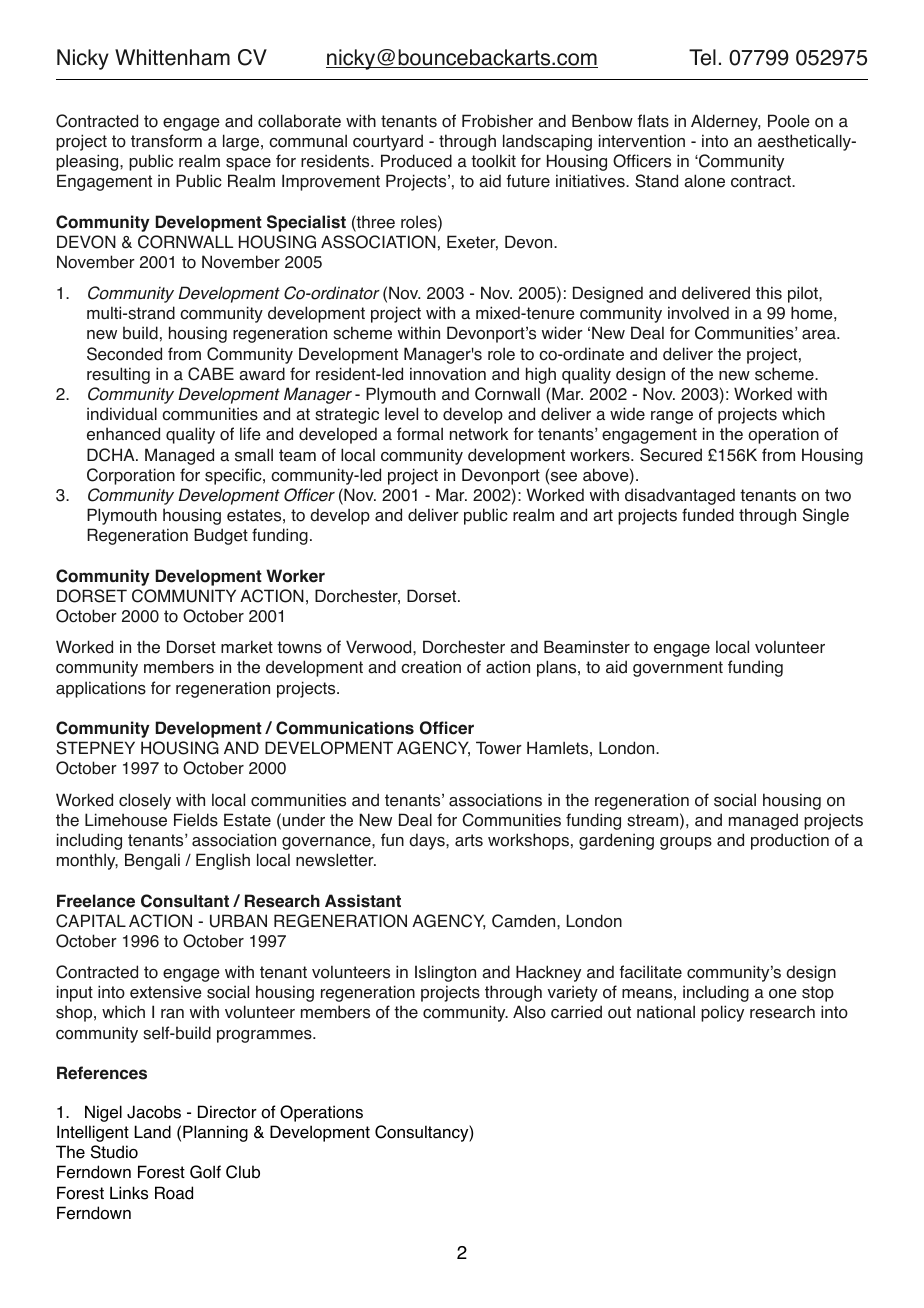 This screenshot has height=1308, width=924. What do you see at coordinates (448, 374) in the screenshot?
I see `innovation` at bounding box center [448, 374].
